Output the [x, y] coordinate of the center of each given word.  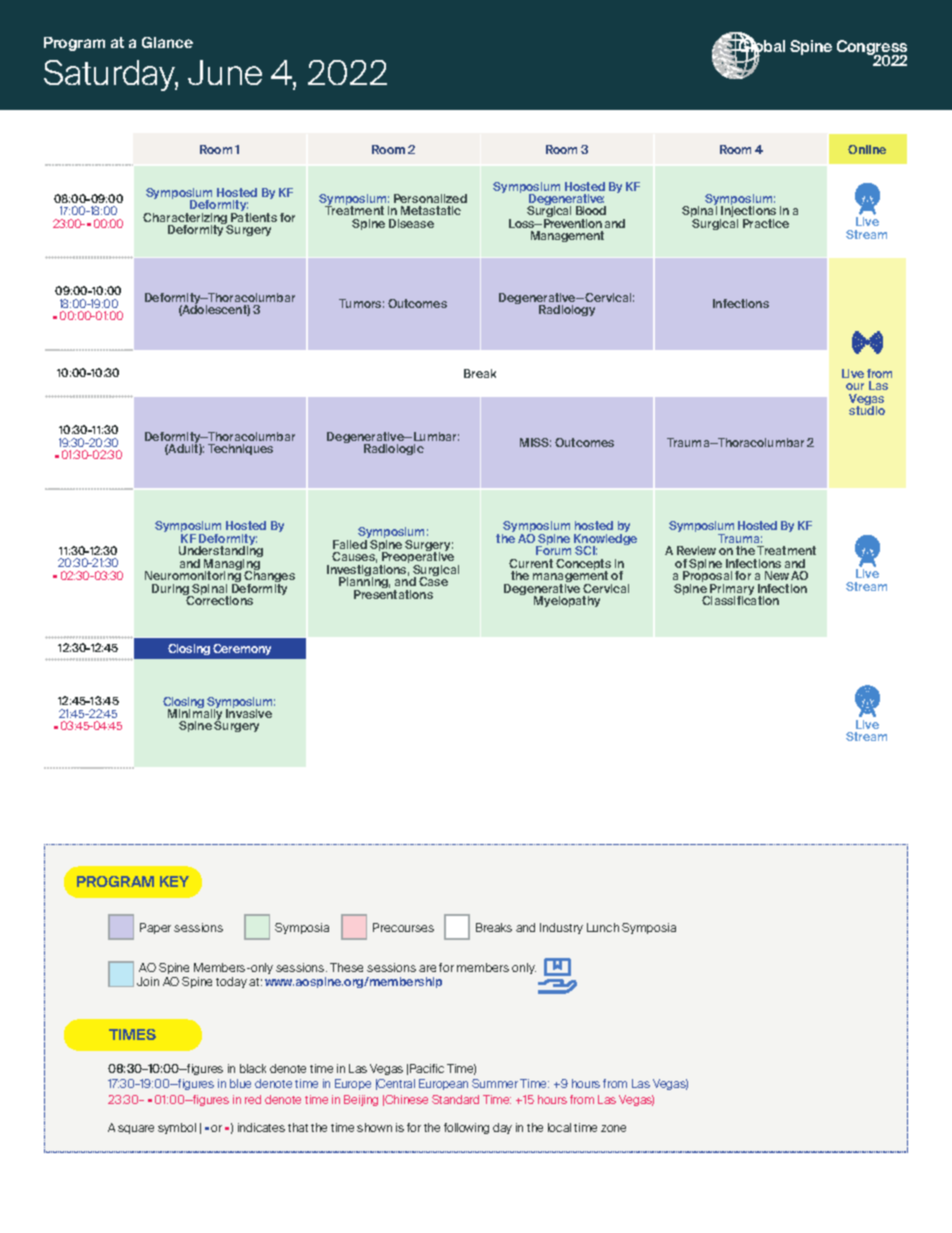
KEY [174, 881]
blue [240, 1083]
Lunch [603, 927]
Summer [495, 1083]
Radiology [567, 310]
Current [531, 563]
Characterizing [186, 220]
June [225, 72]
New [777, 575]
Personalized [430, 198]
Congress [872, 49]
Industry [561, 928]
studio [867, 409]
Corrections [218, 599]
